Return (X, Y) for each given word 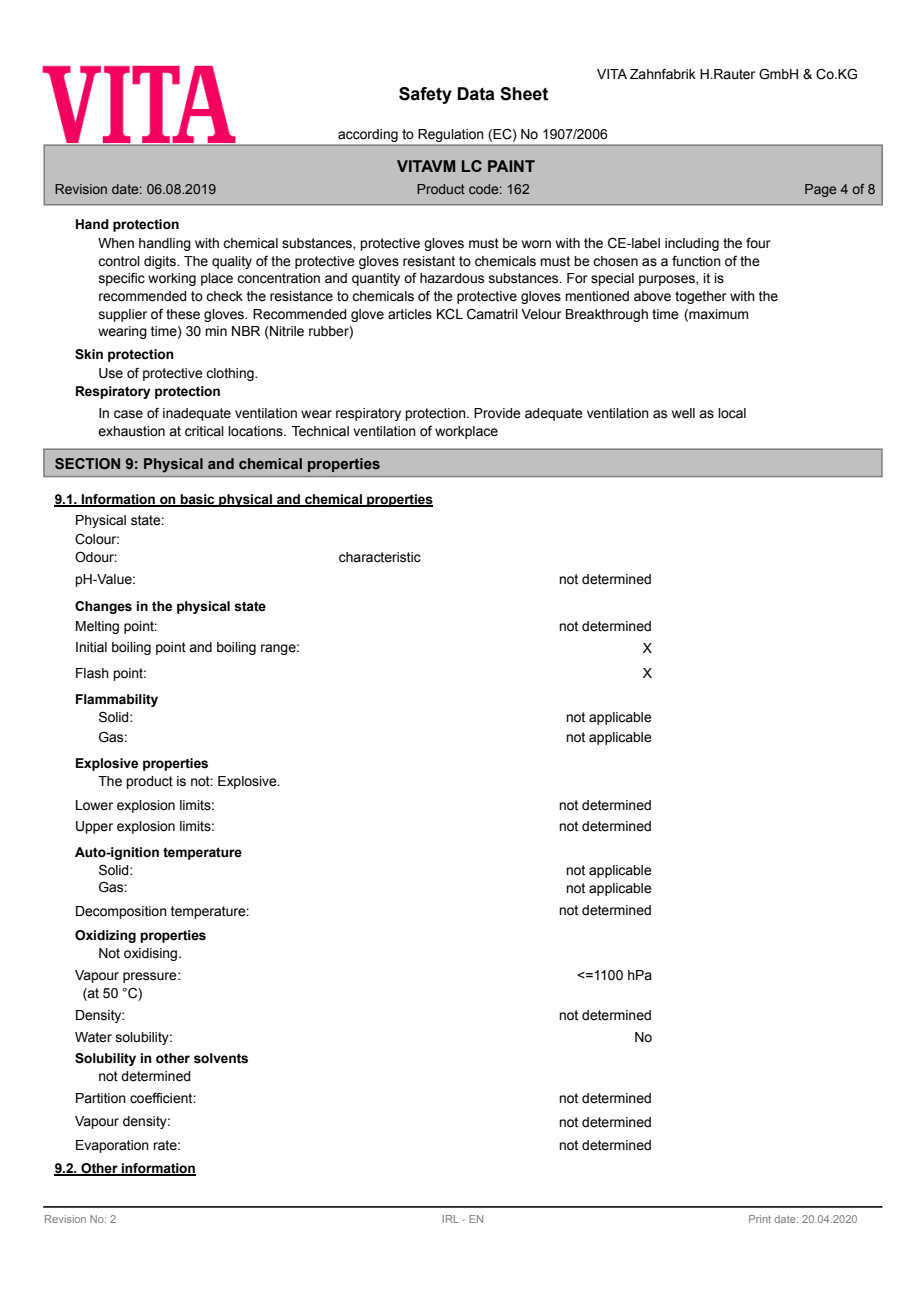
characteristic (380, 557)
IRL (451, 1219)
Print (760, 1219)
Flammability (117, 700)
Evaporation (112, 1146)
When (116, 243)
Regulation (451, 135)
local (732, 413)
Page (820, 190)
